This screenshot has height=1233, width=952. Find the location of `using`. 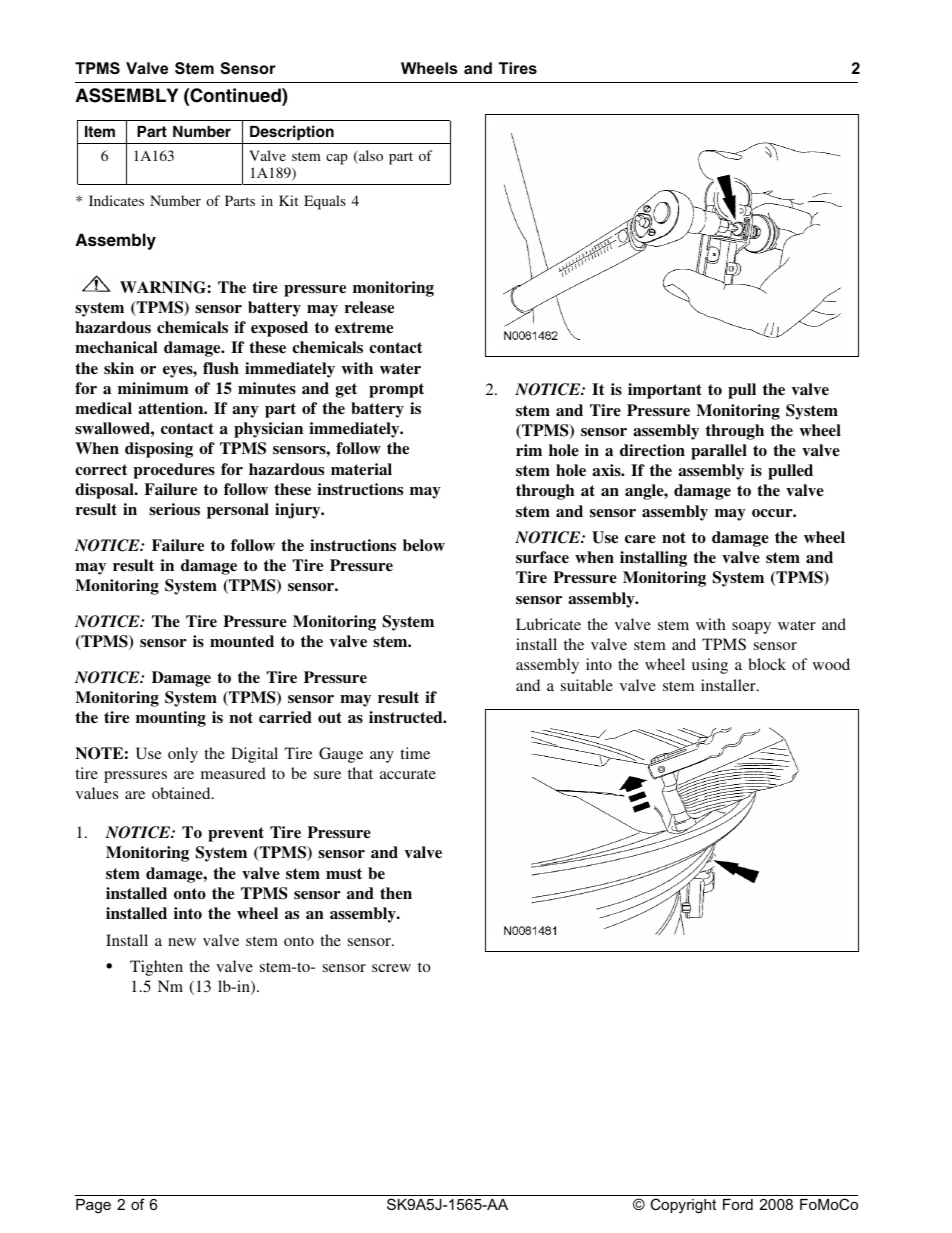

using is located at coordinates (710, 666).
